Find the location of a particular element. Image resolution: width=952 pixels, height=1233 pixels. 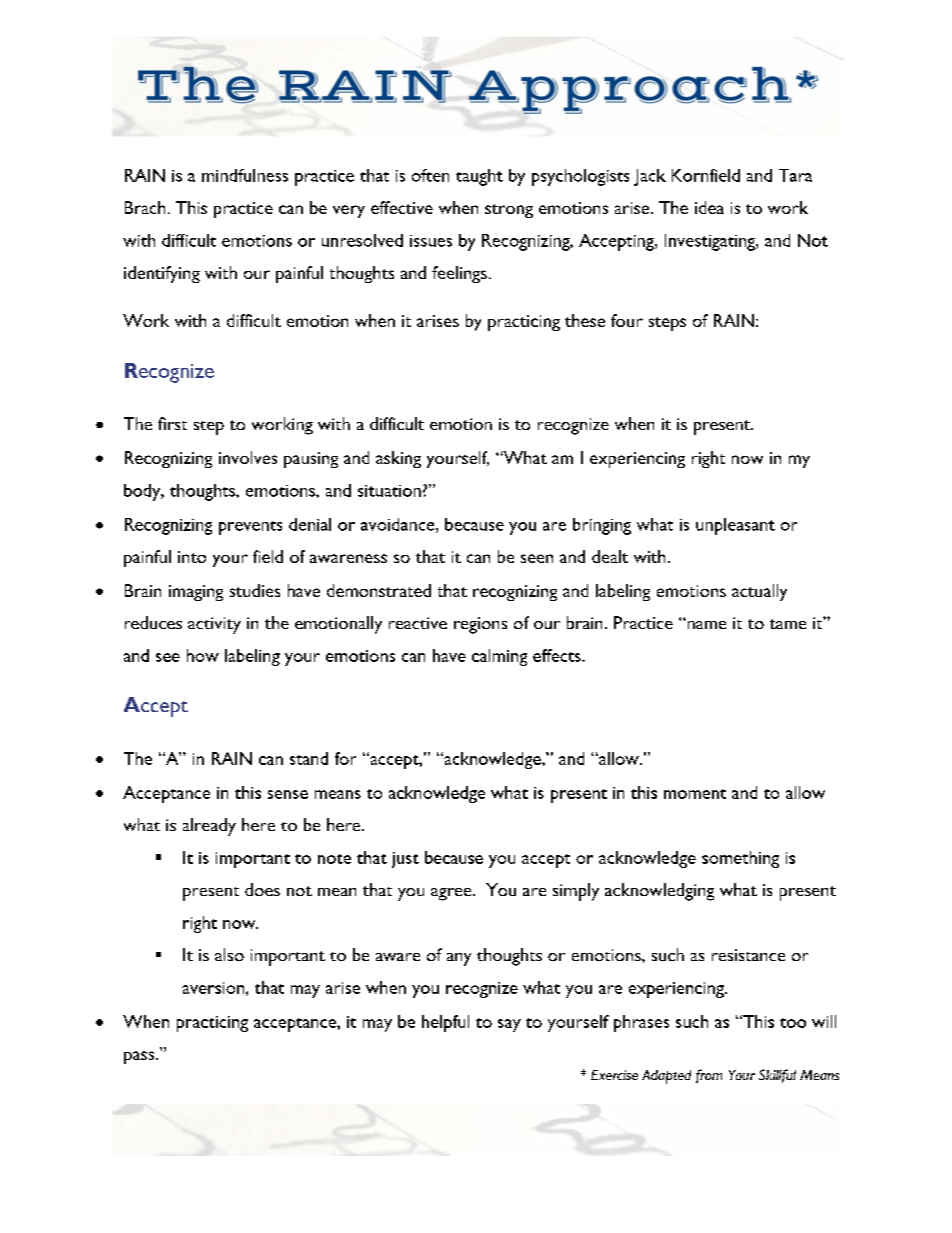

strong is located at coordinates (509, 211).
